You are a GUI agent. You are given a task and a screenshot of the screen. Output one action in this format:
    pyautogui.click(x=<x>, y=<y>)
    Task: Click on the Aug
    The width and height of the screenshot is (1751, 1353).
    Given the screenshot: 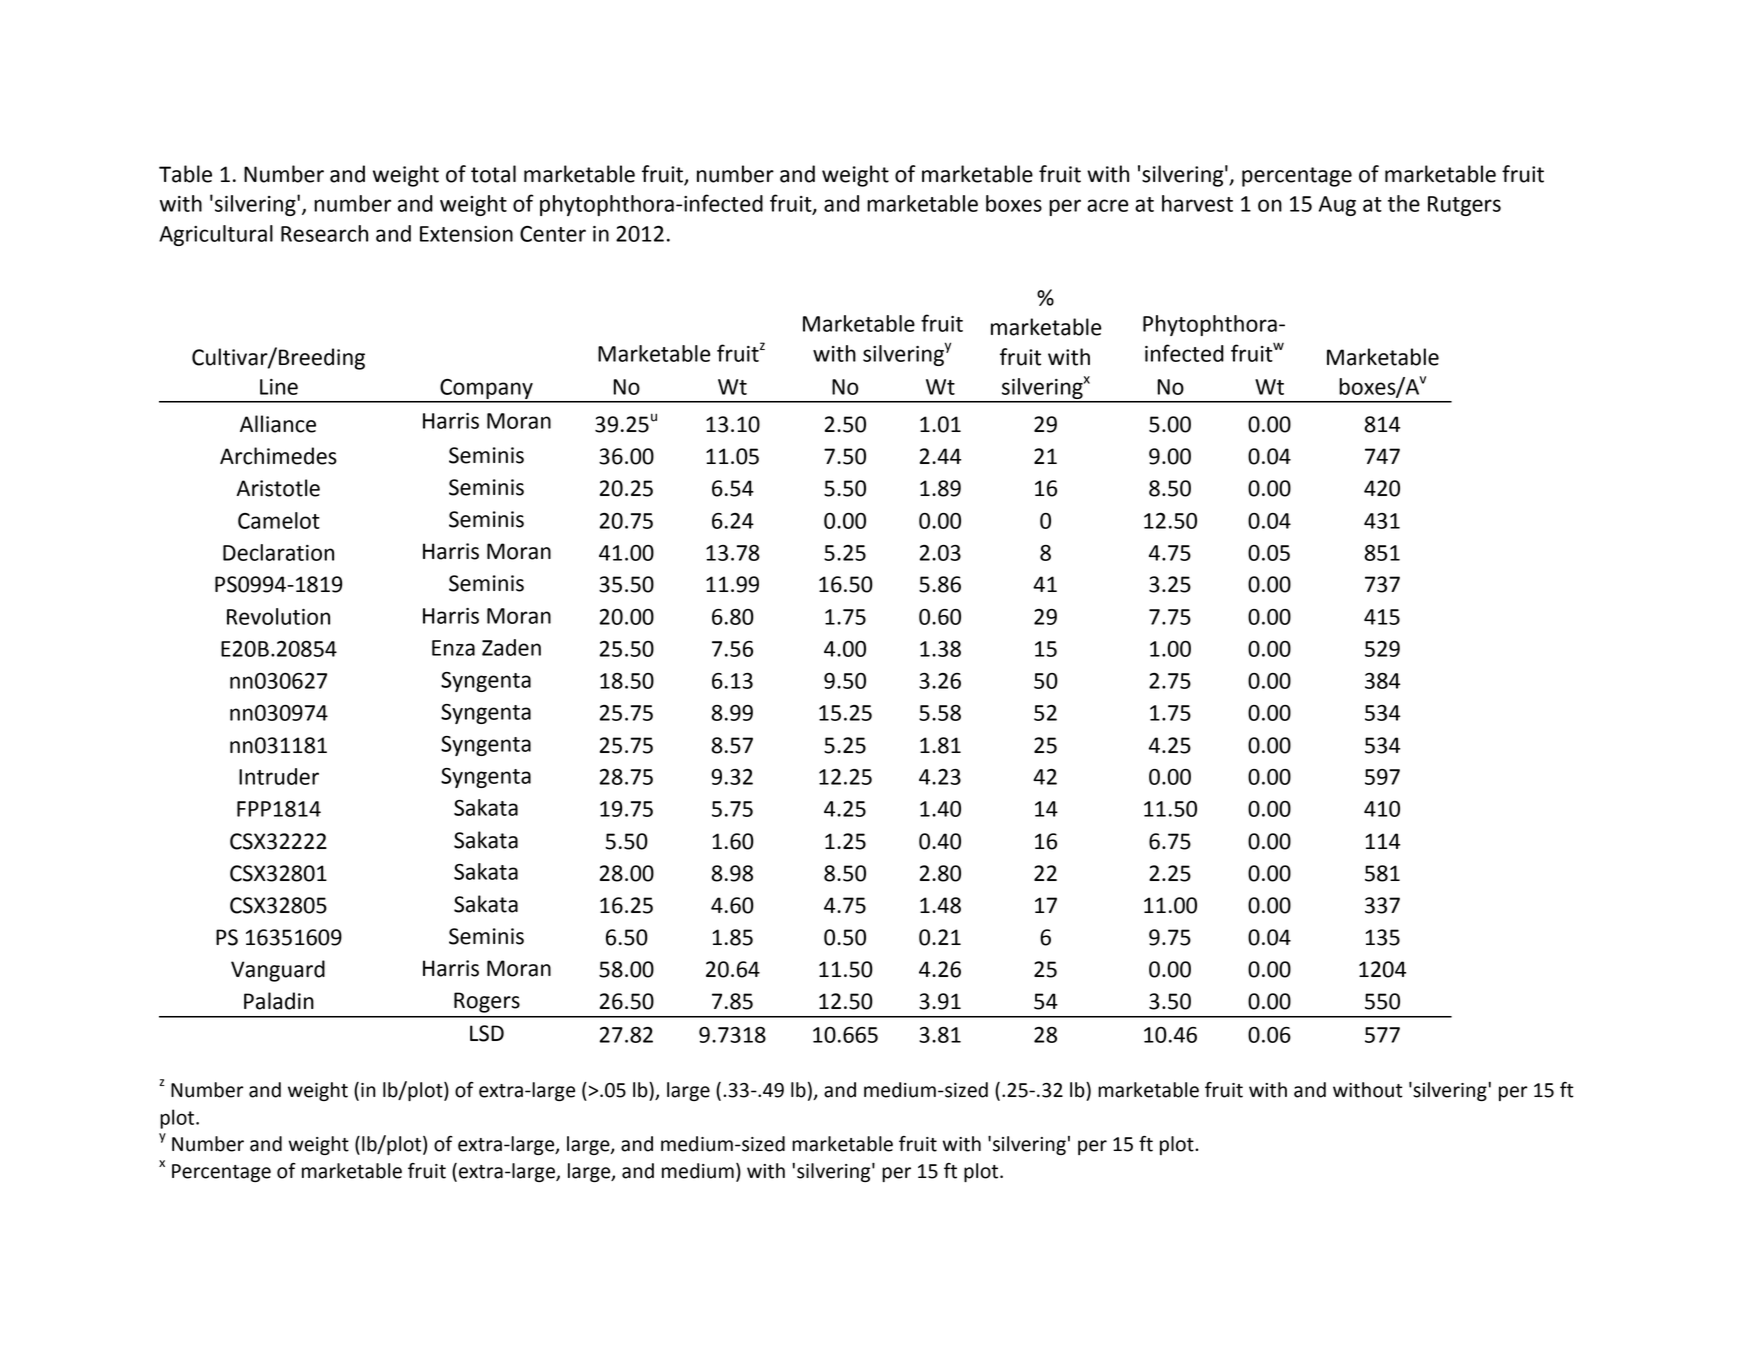 What is the action you would take?
    pyautogui.click(x=1337, y=206)
